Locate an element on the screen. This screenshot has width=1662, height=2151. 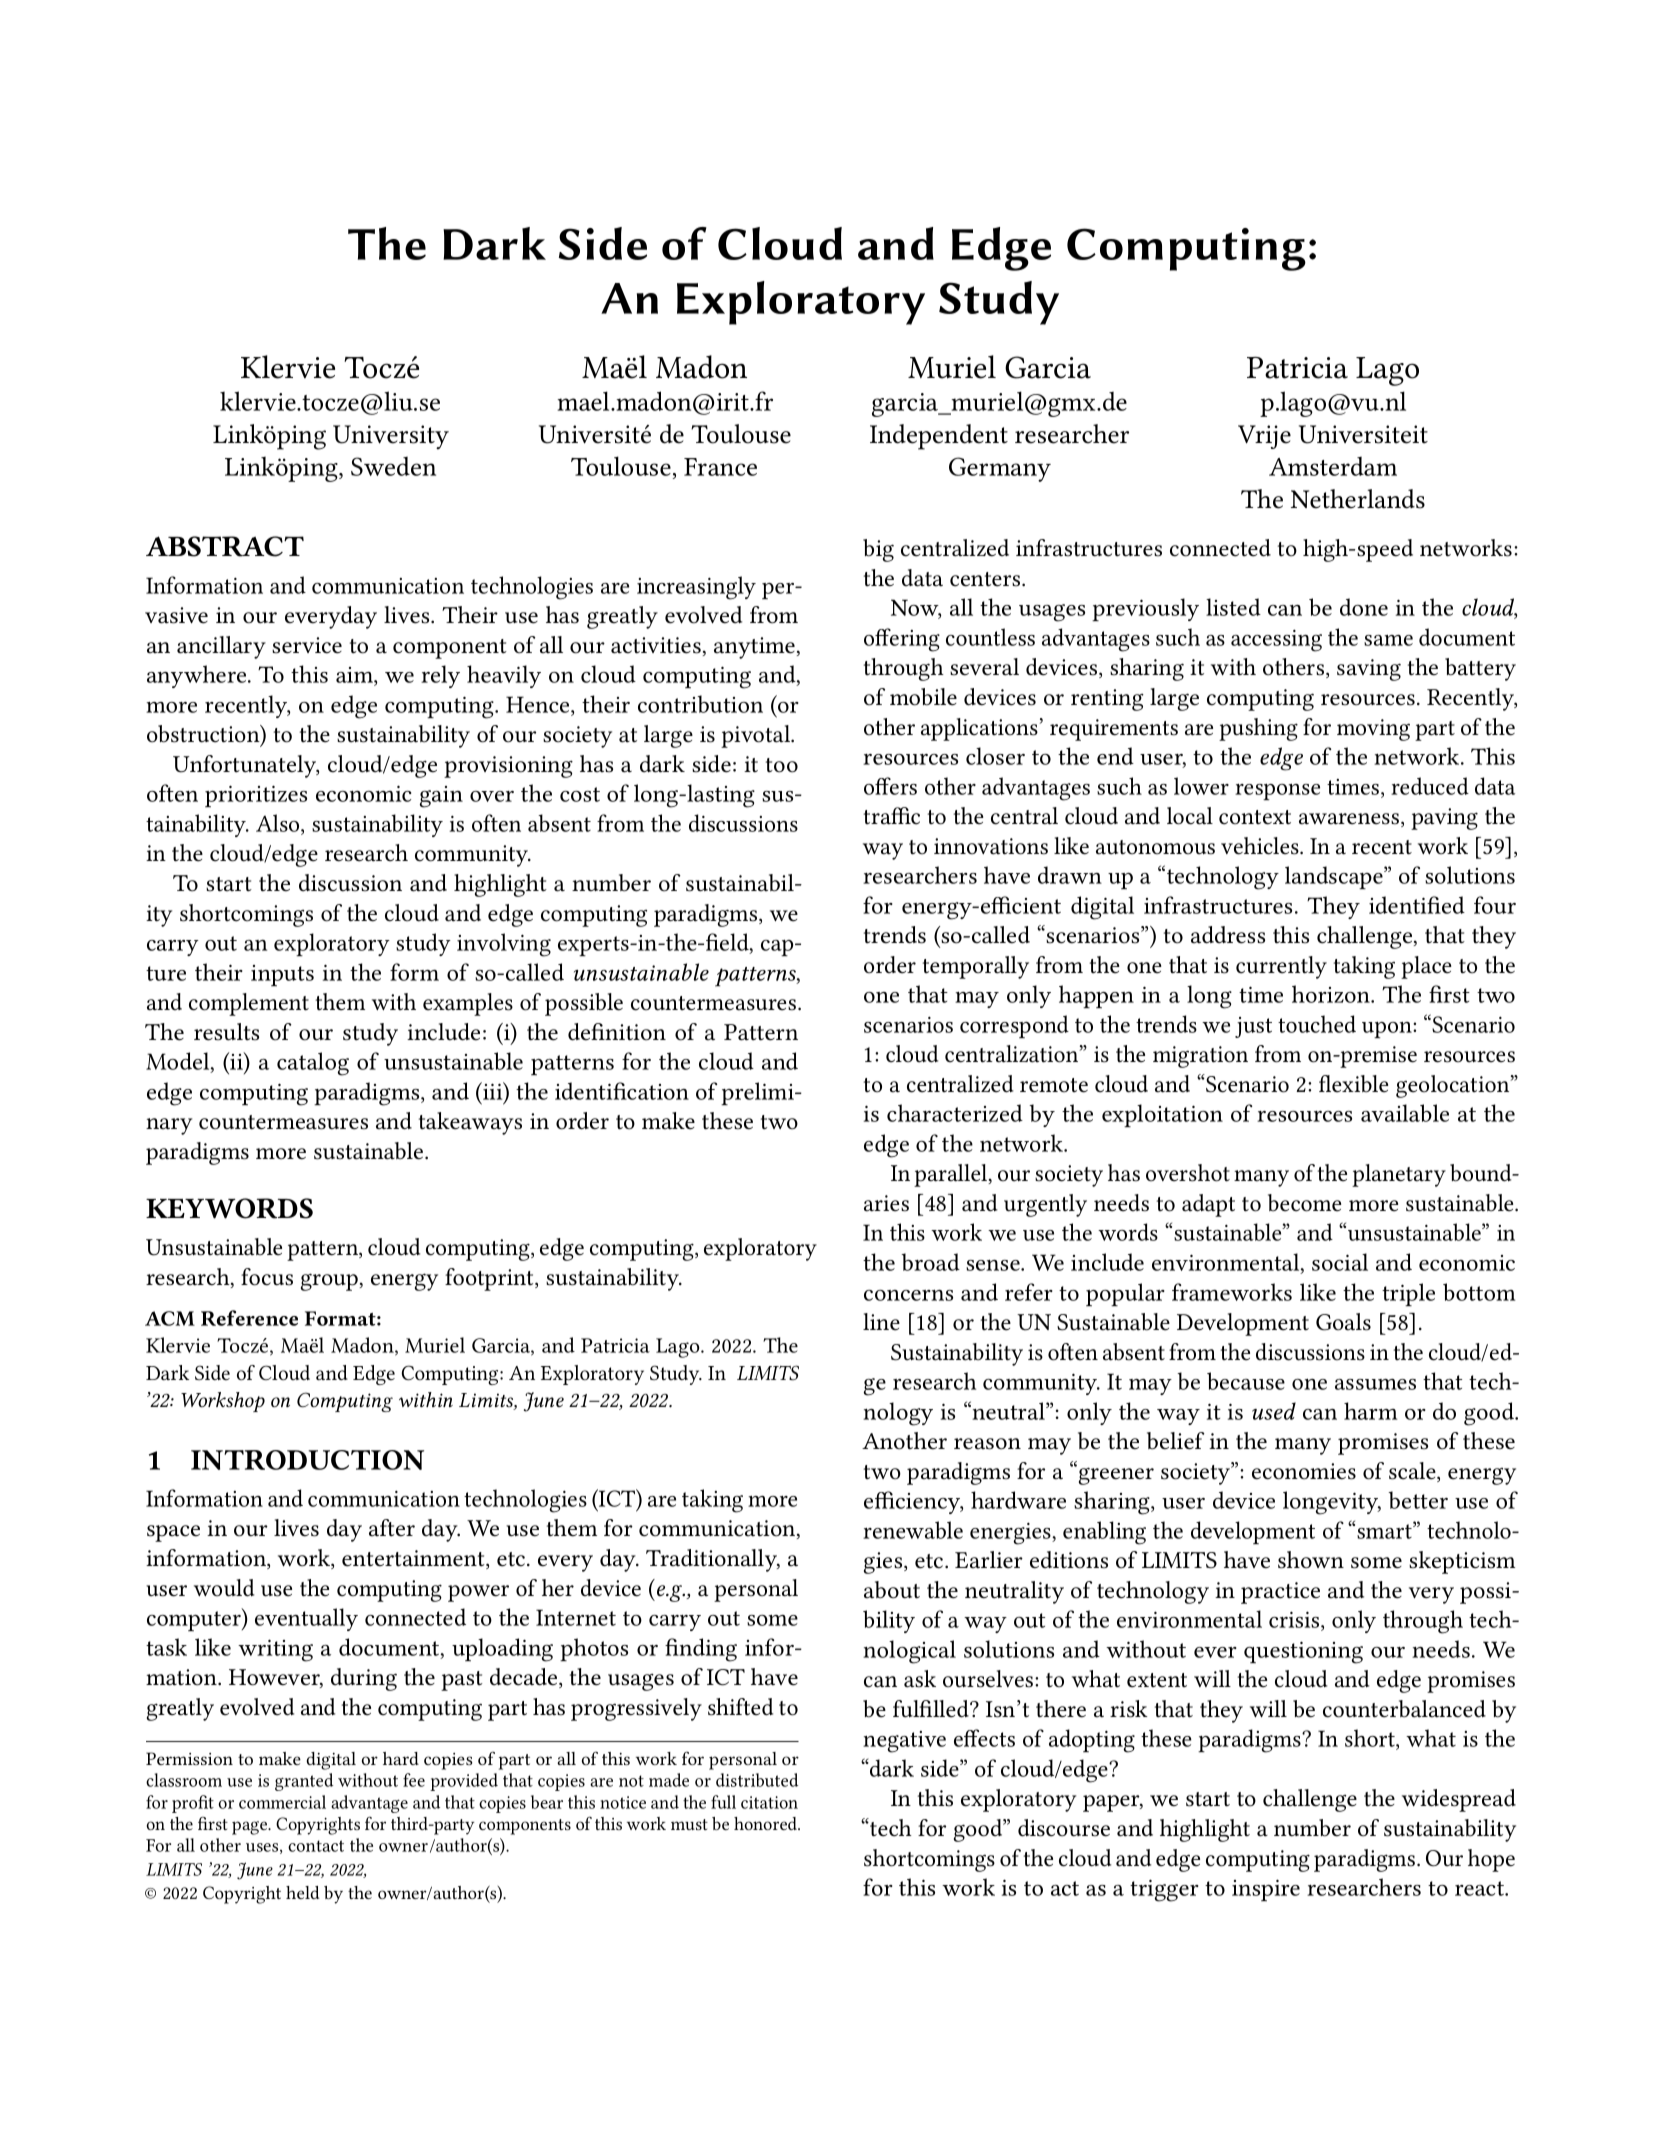
economies is located at coordinates (1304, 1471).
